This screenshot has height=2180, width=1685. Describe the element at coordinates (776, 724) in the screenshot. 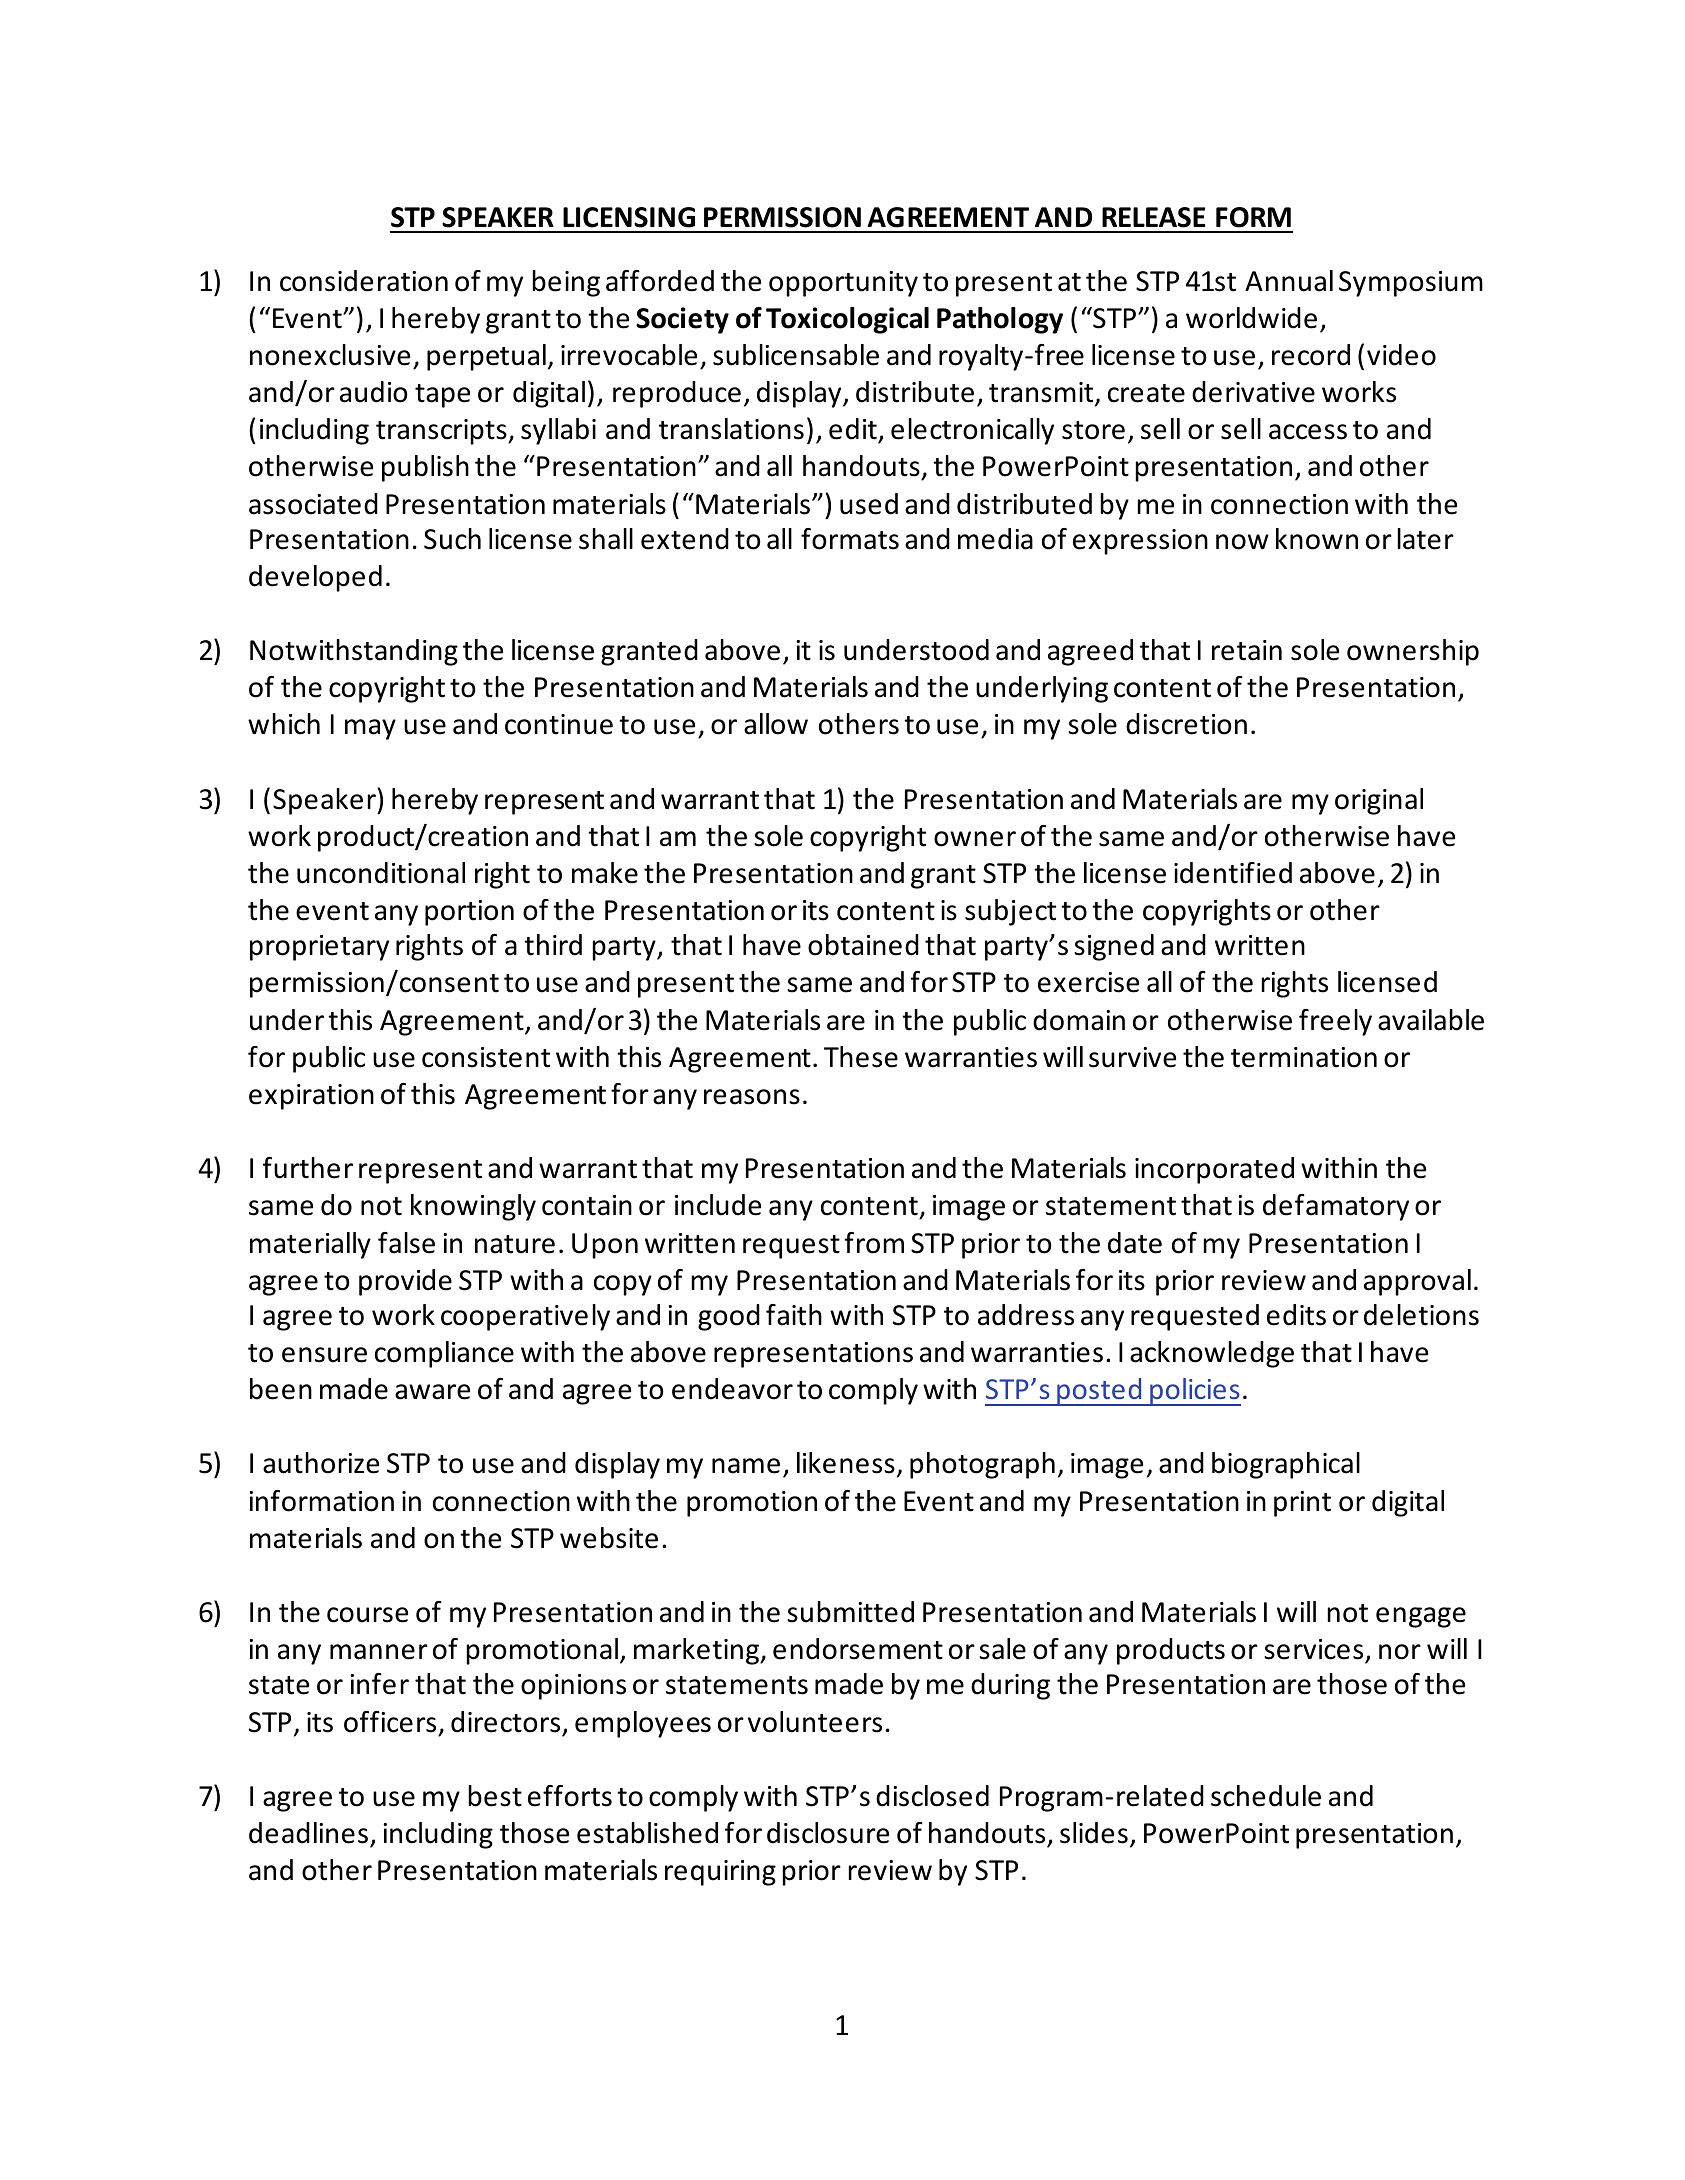

I see `allow` at that location.
